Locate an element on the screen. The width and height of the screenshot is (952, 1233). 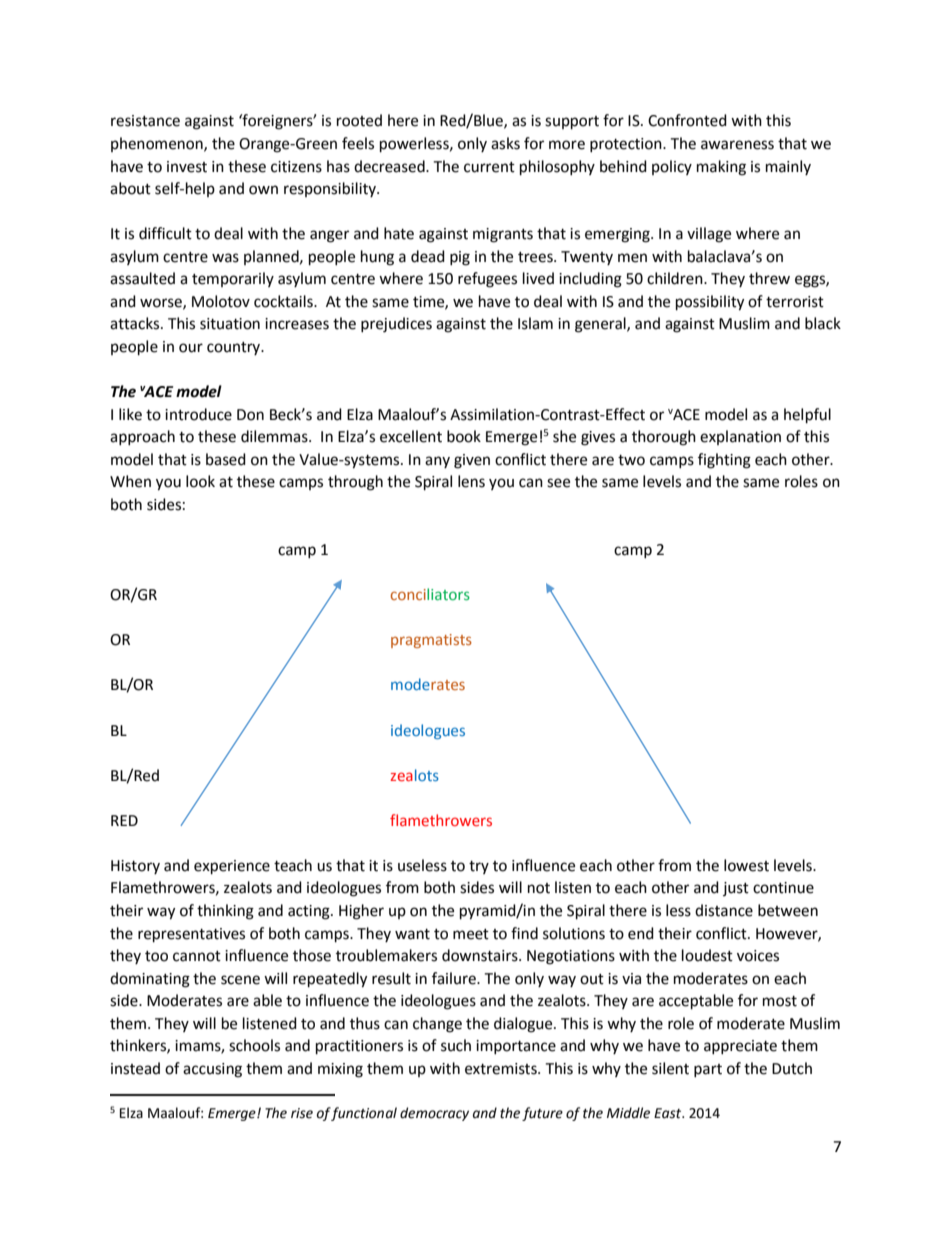
accusing is located at coordinates (212, 1070).
